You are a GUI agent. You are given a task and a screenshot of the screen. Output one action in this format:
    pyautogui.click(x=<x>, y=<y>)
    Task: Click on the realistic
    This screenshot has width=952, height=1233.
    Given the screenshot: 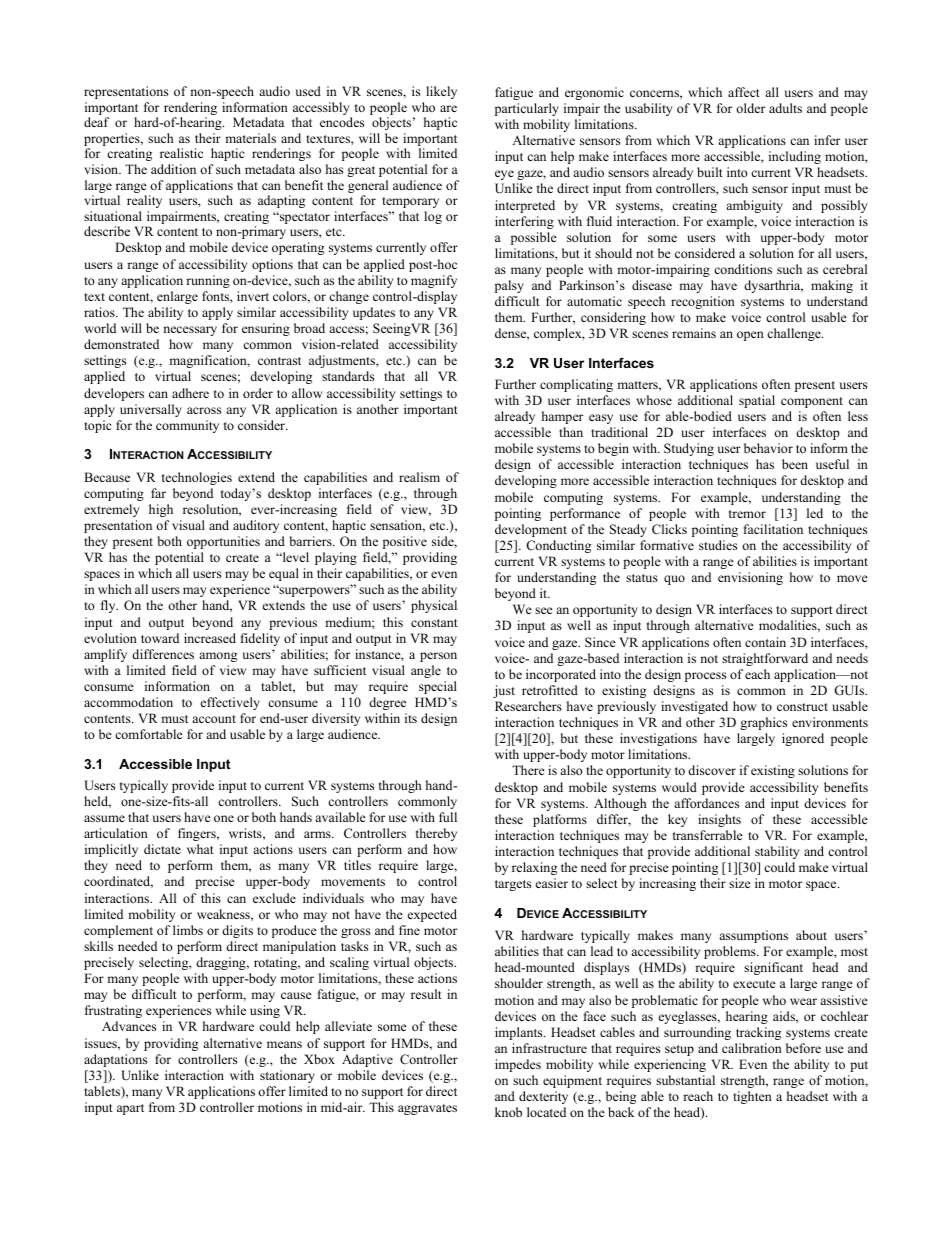 What is the action you would take?
    pyautogui.click(x=181, y=153)
